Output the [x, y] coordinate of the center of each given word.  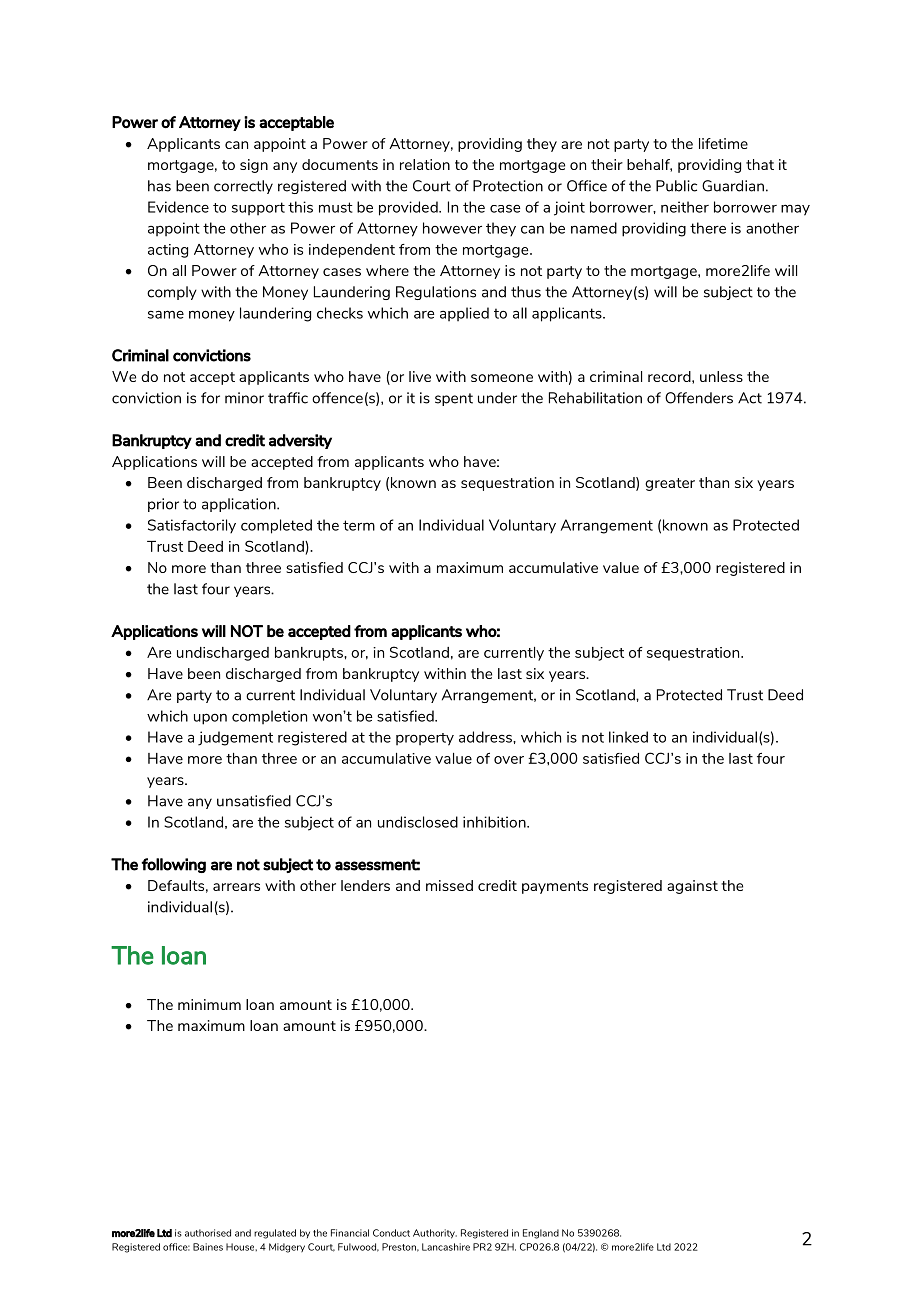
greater [670, 484]
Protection [508, 186]
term [359, 525]
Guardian [733, 186]
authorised [208, 1233]
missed [449, 885]
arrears [236, 887]
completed [276, 526]
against [692, 887]
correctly [243, 187]
